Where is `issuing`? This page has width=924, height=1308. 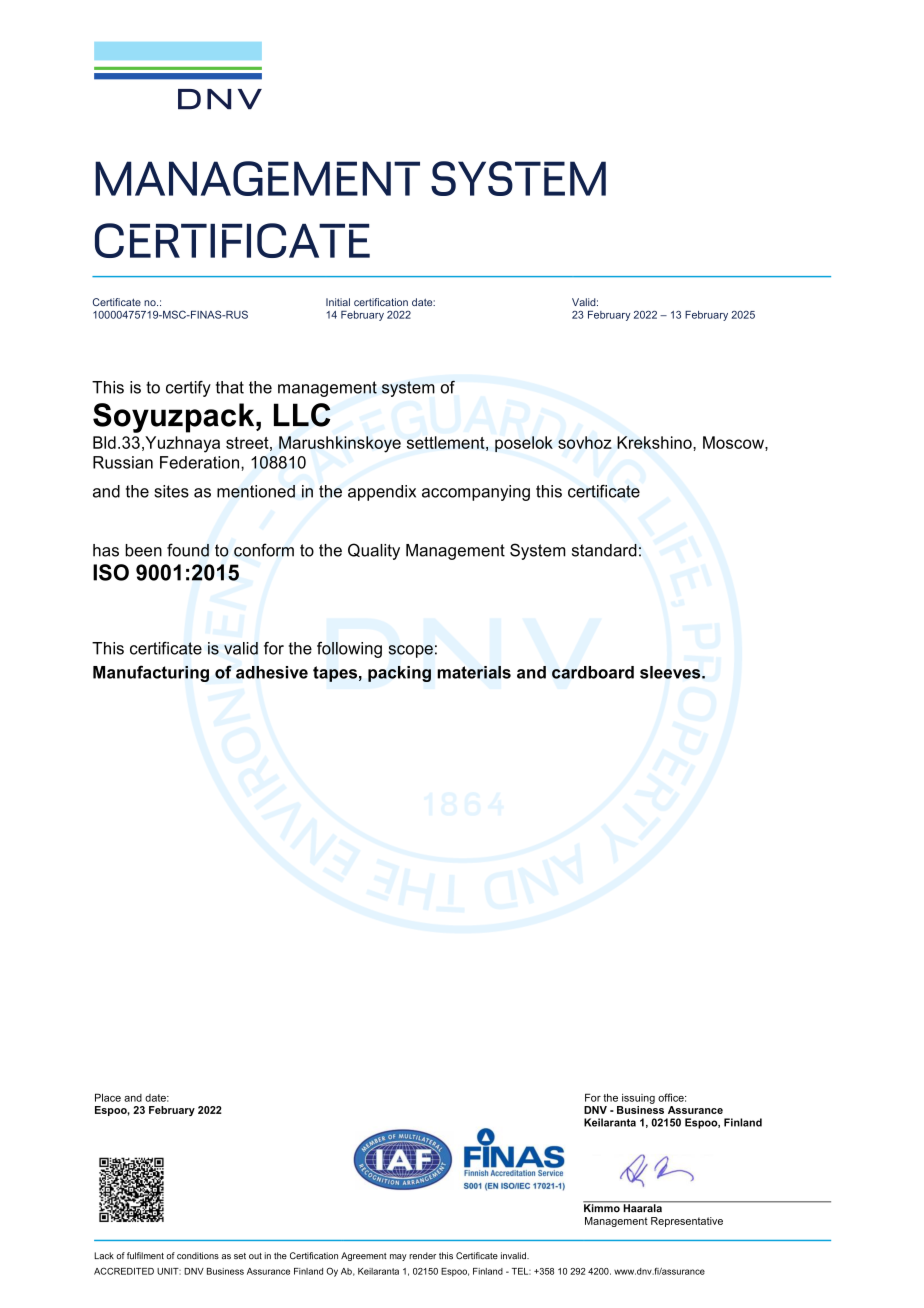
issuing is located at coordinates (638, 1099).
